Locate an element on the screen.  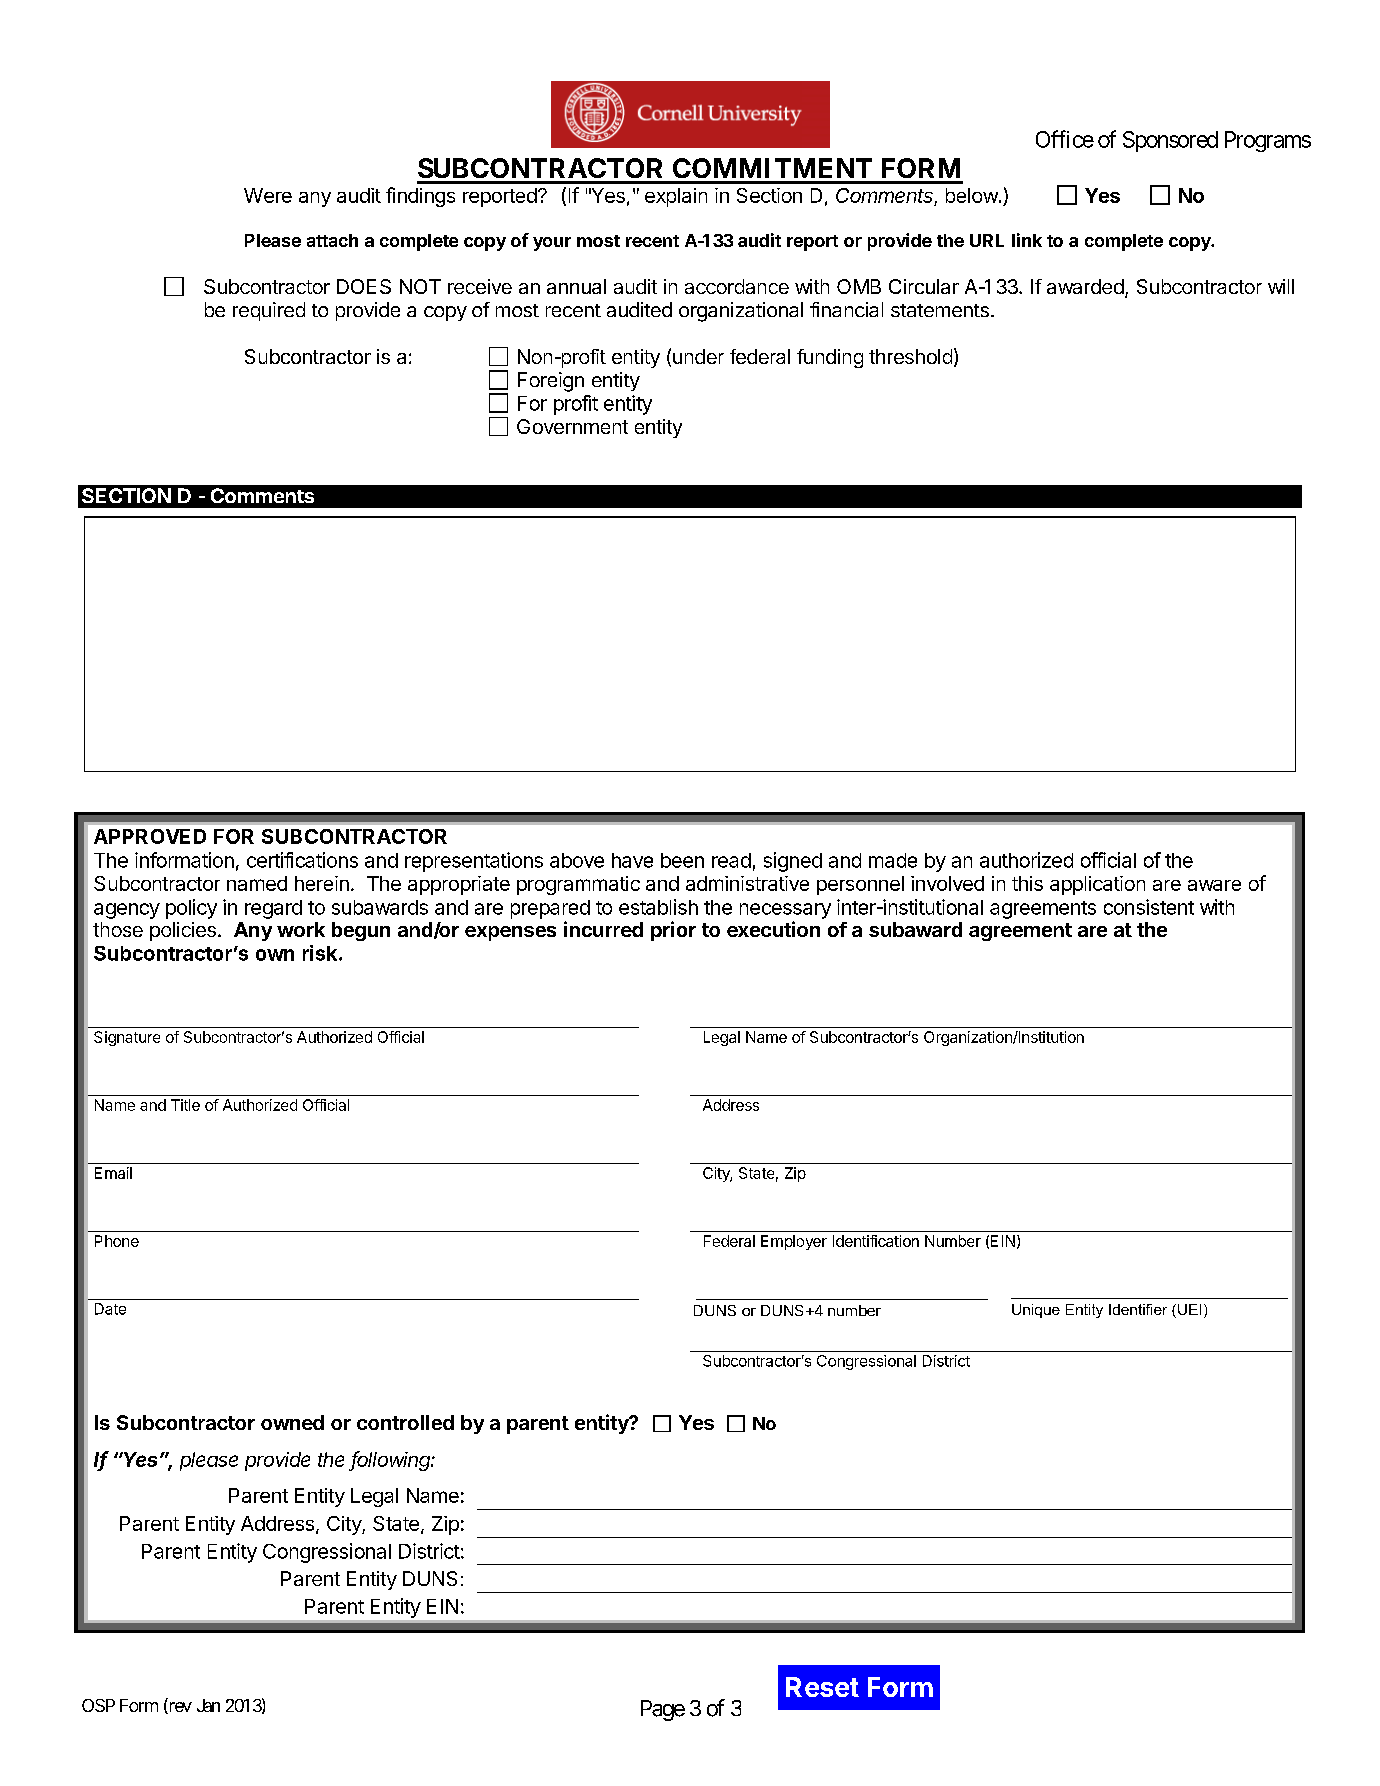
controlled is located at coordinates (405, 1422).
